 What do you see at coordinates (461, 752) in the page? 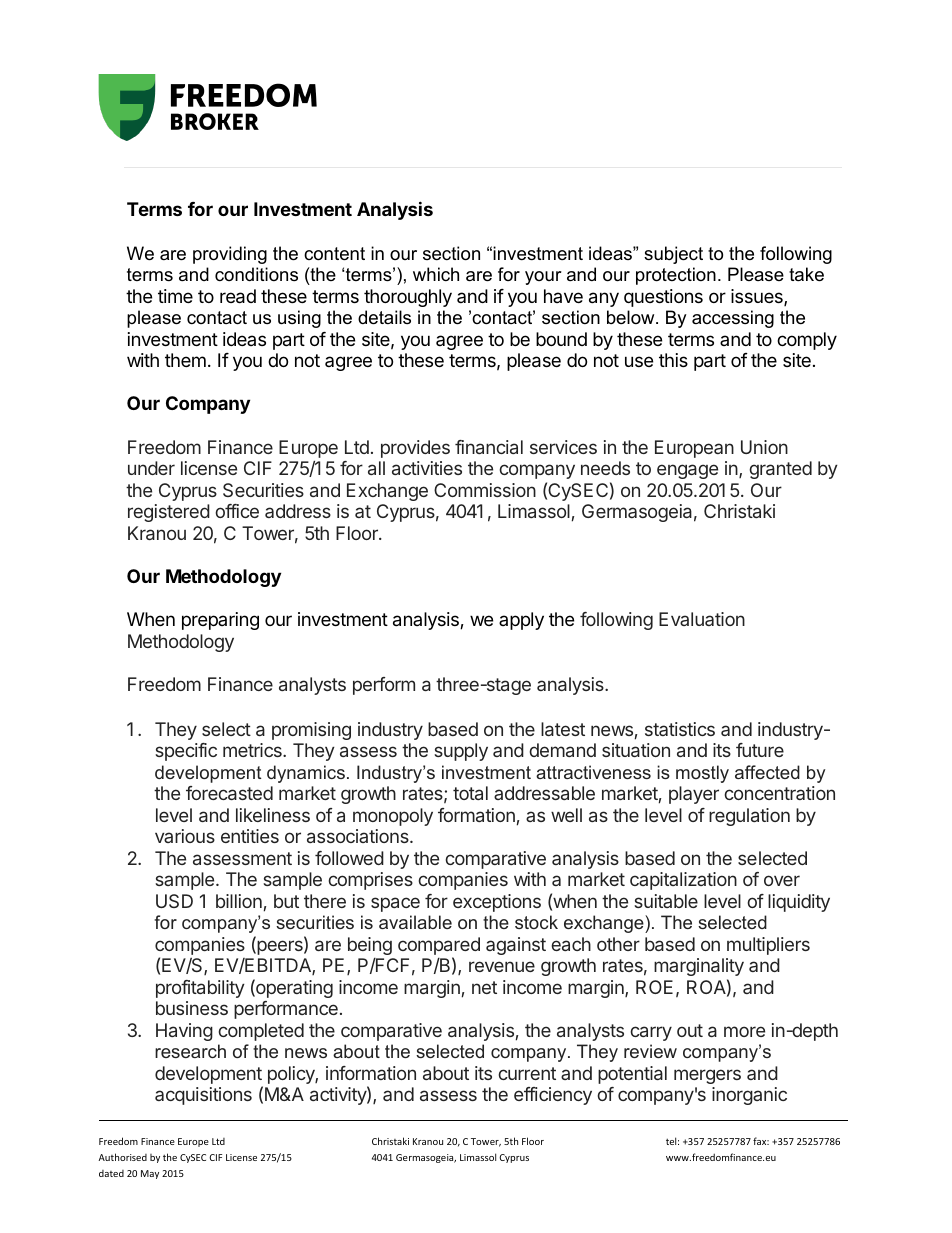
I see `supply` at bounding box center [461, 752].
